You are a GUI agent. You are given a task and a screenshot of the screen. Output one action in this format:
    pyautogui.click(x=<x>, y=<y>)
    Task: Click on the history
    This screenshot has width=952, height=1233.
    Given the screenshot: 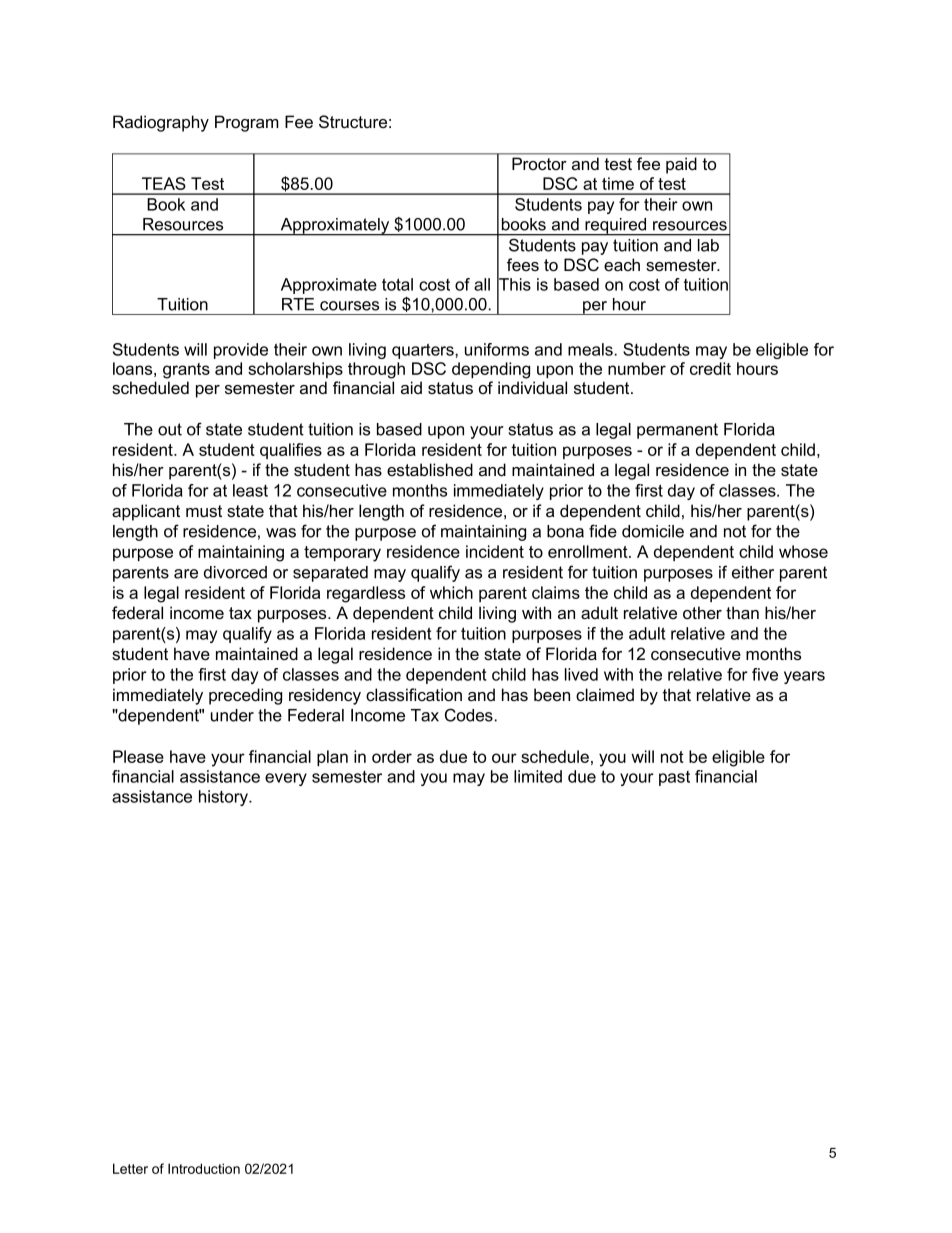 What is the action you would take?
    pyautogui.click(x=225, y=798)
